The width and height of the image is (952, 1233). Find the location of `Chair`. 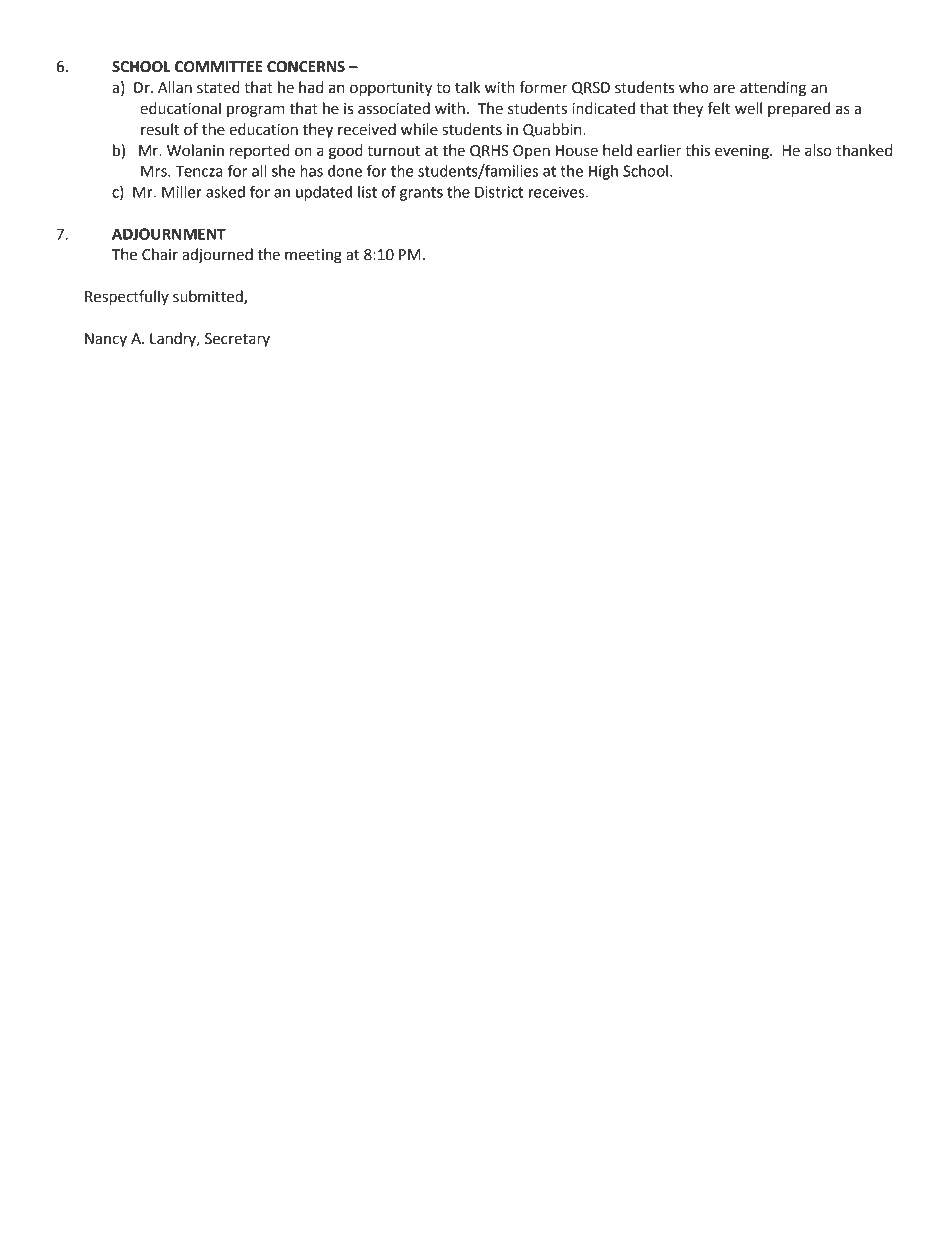

Chair is located at coordinates (160, 254).
